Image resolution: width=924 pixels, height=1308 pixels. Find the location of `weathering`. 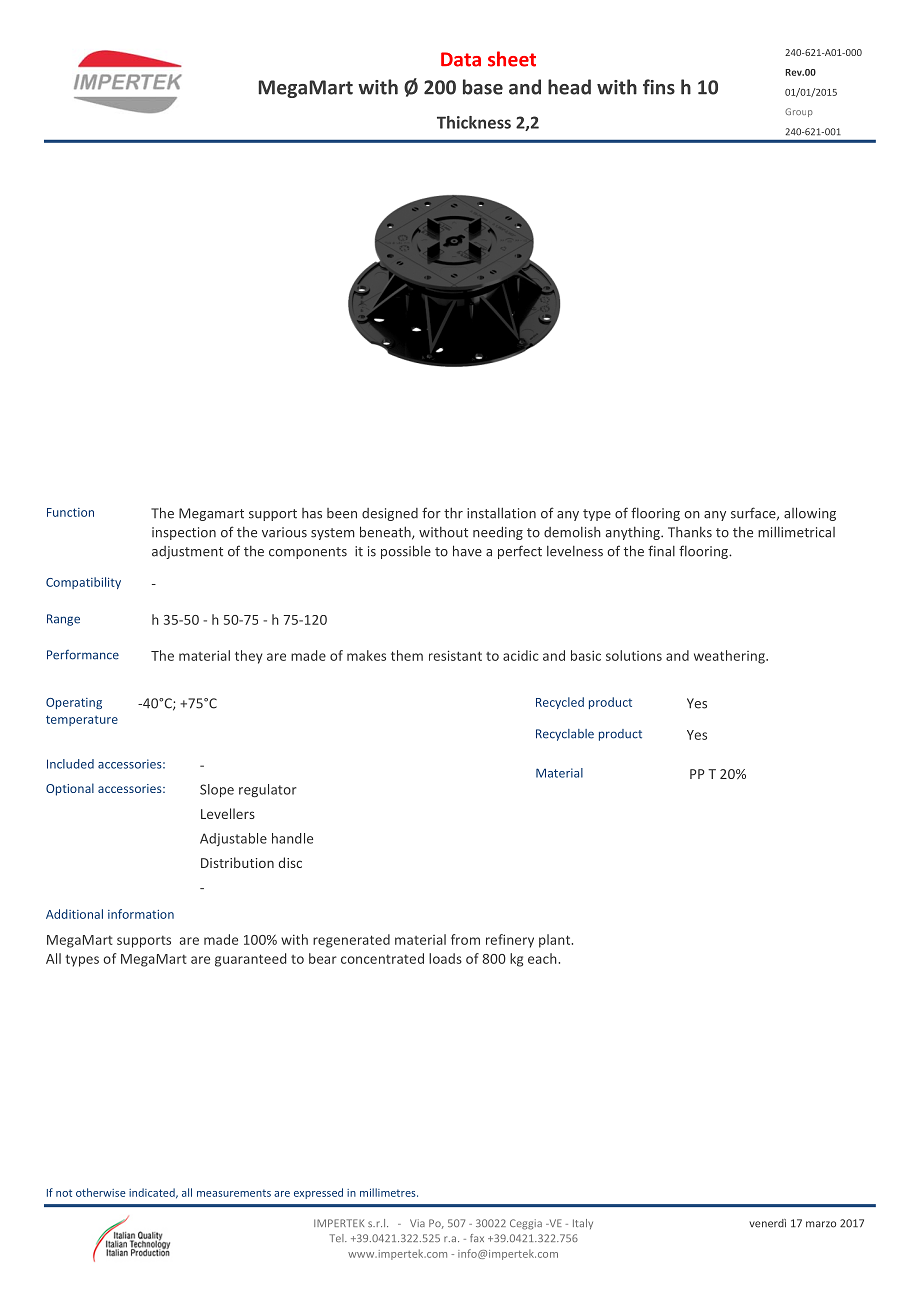

weathering is located at coordinates (730, 657).
